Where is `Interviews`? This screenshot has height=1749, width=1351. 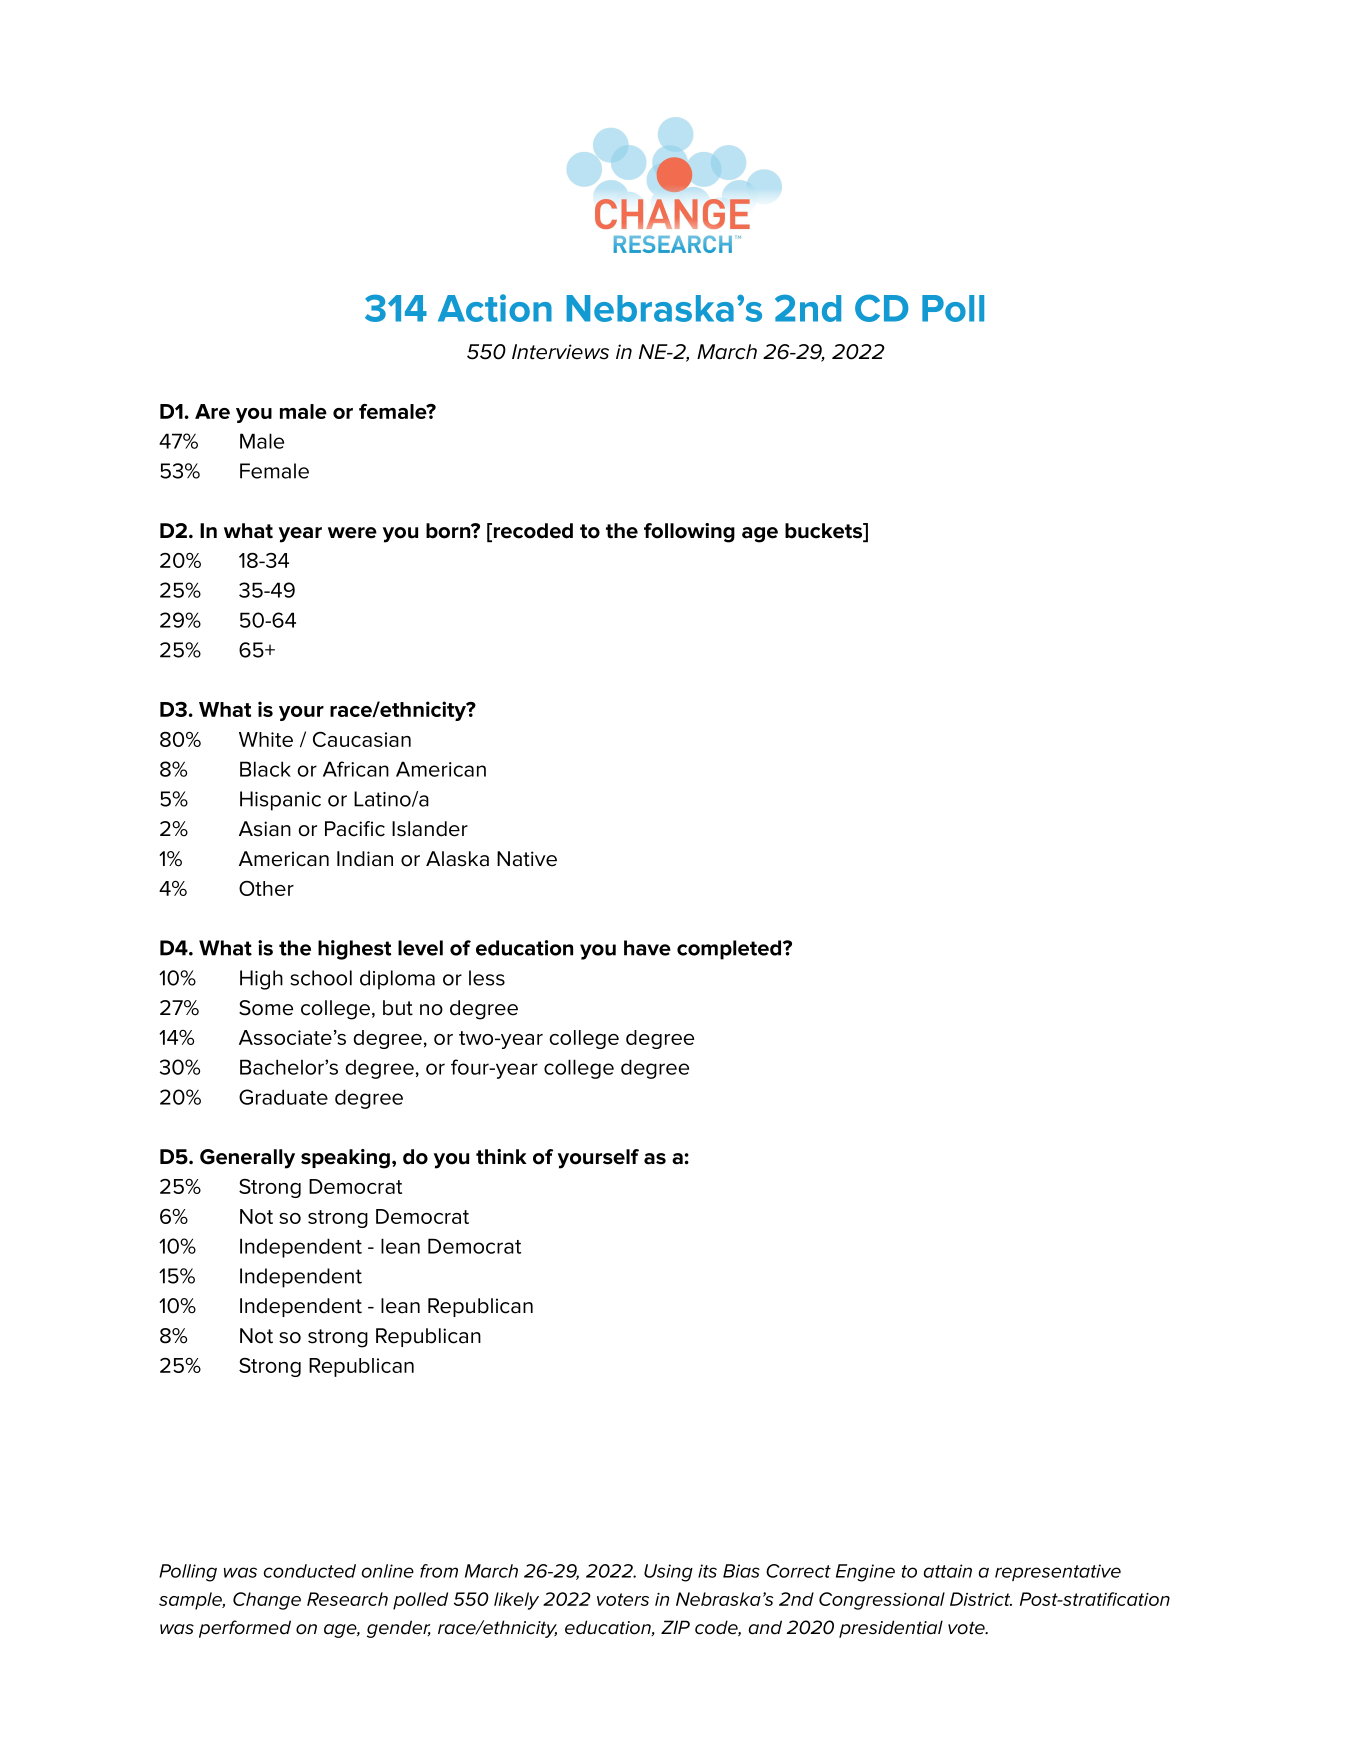
Interviews is located at coordinates (560, 352).
